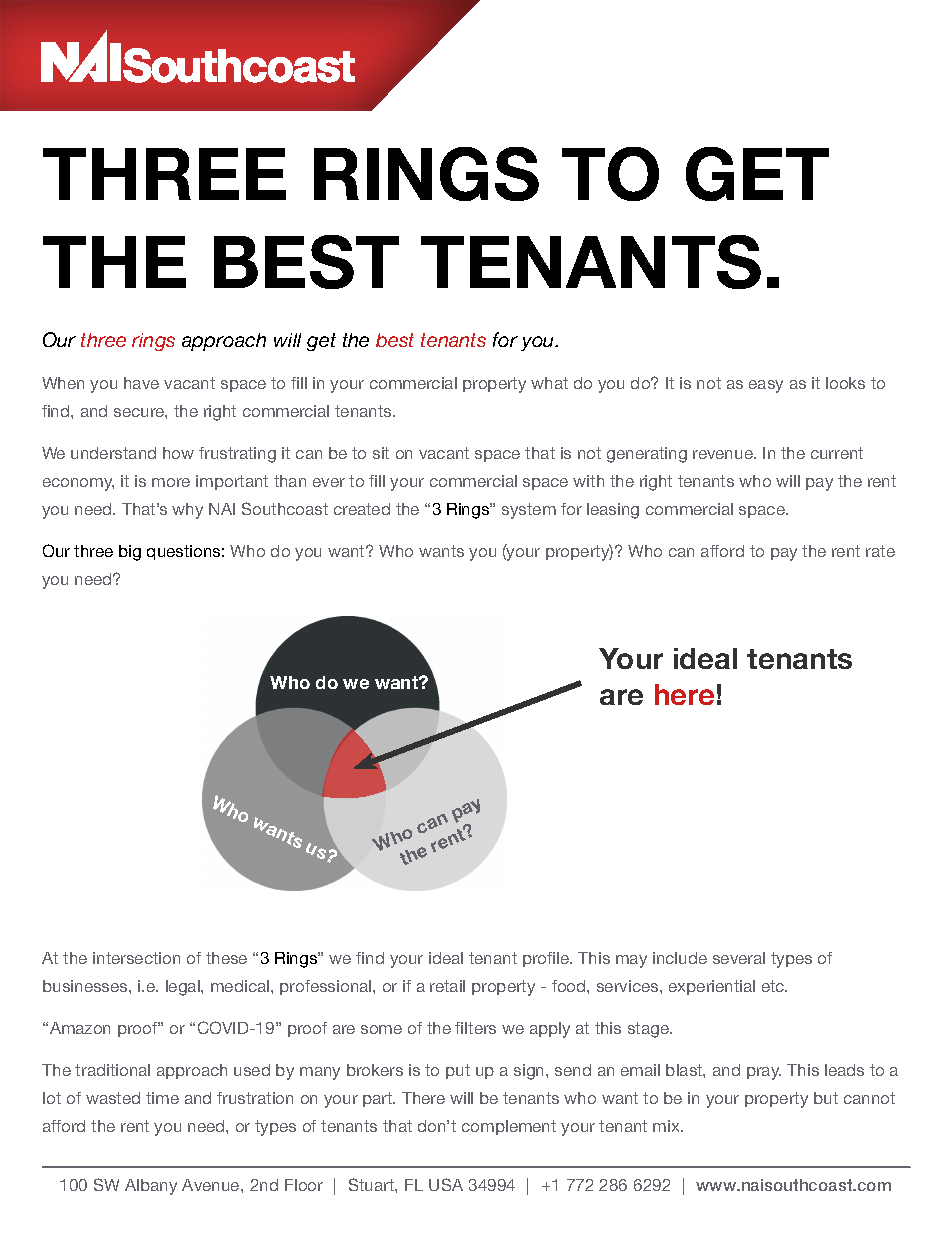  Describe the element at coordinates (547, 959) in the page. I see `profile` at that location.
